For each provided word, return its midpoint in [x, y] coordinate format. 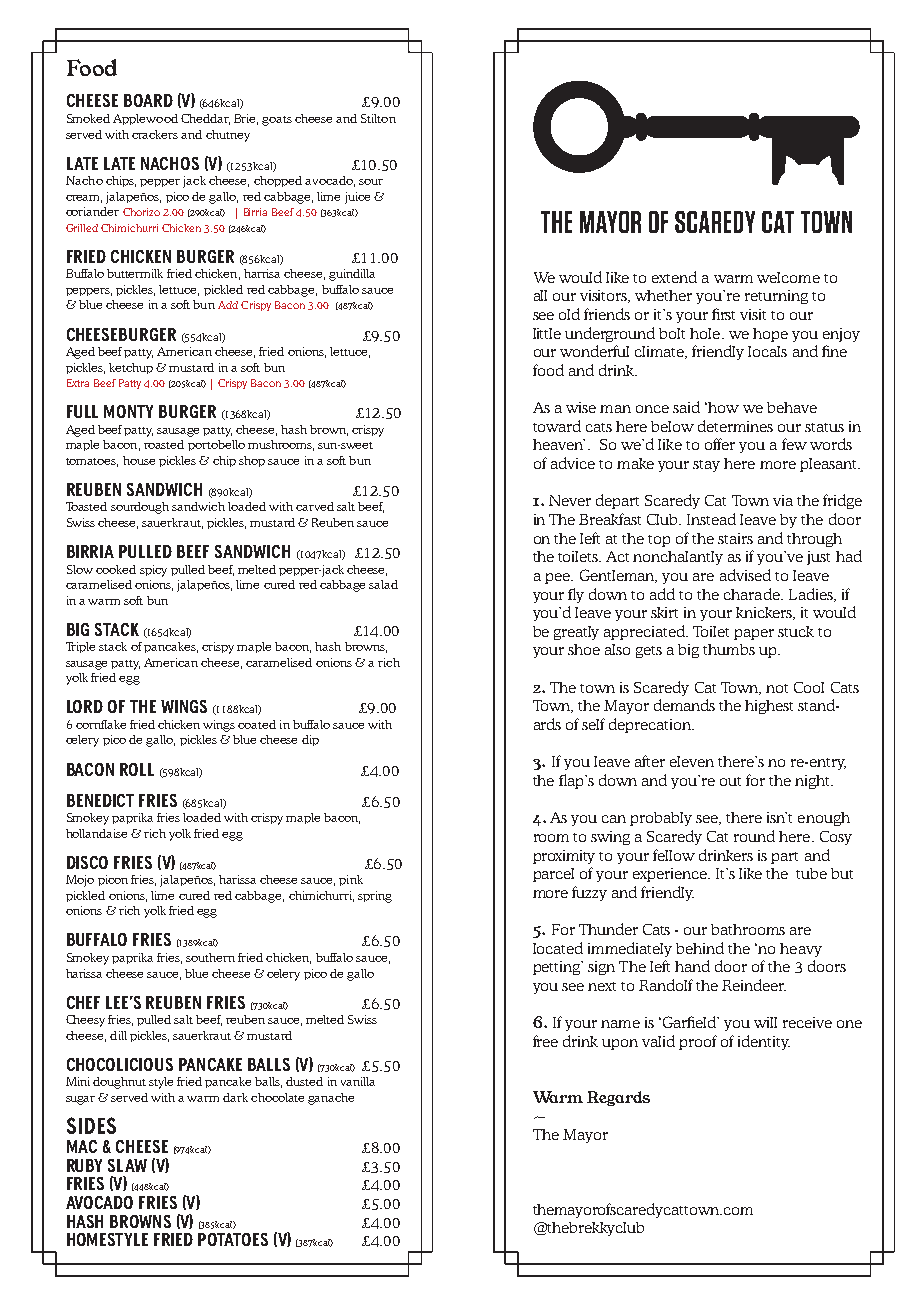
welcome [788, 277]
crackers [155, 134]
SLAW [127, 1165]
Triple [80, 647]
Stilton [378, 118]
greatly [576, 633]
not [777, 688]
